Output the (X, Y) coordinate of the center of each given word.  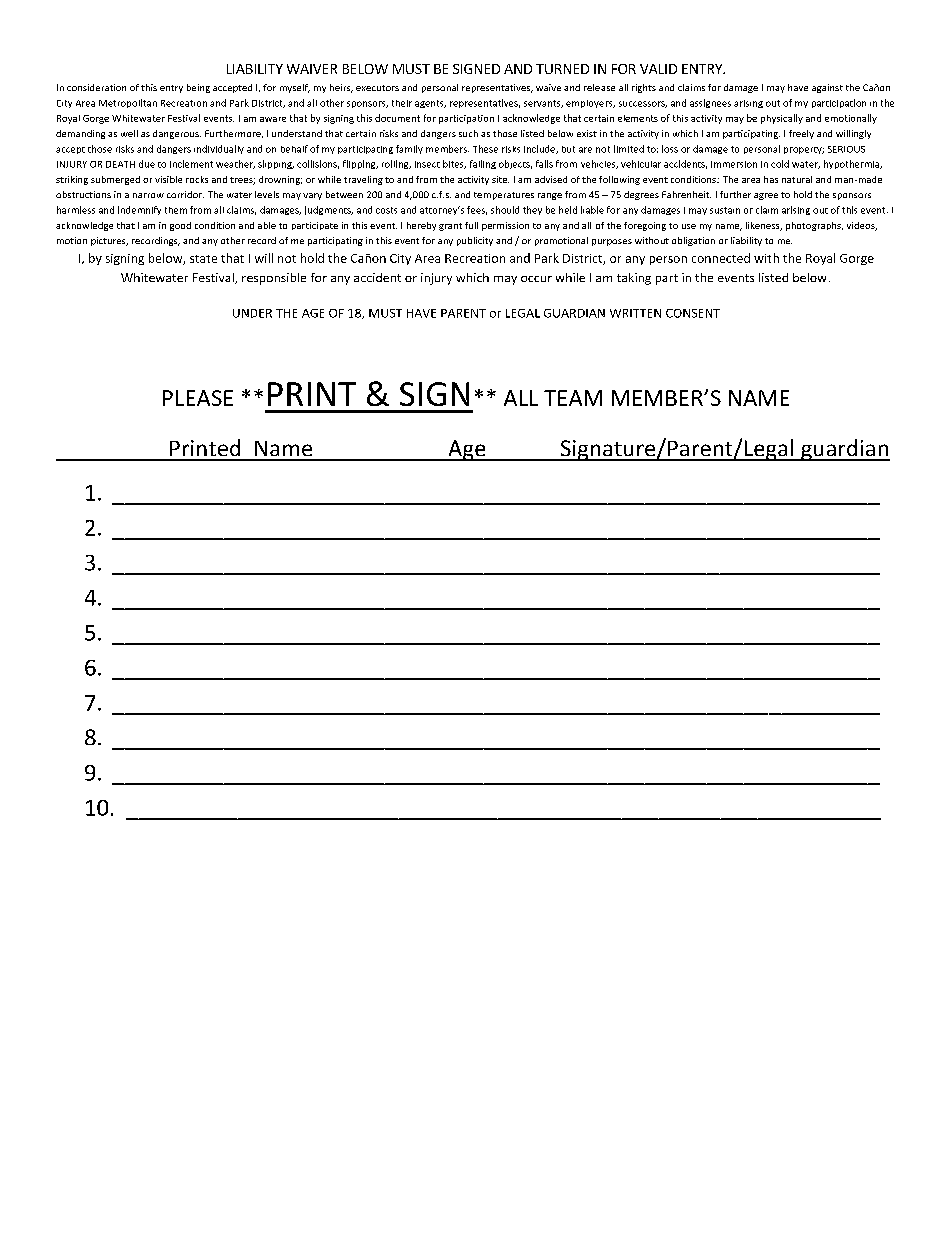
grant (450, 227)
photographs (814, 226)
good (180, 226)
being (198, 88)
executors (377, 88)
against (827, 88)
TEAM (573, 398)
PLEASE (198, 398)
